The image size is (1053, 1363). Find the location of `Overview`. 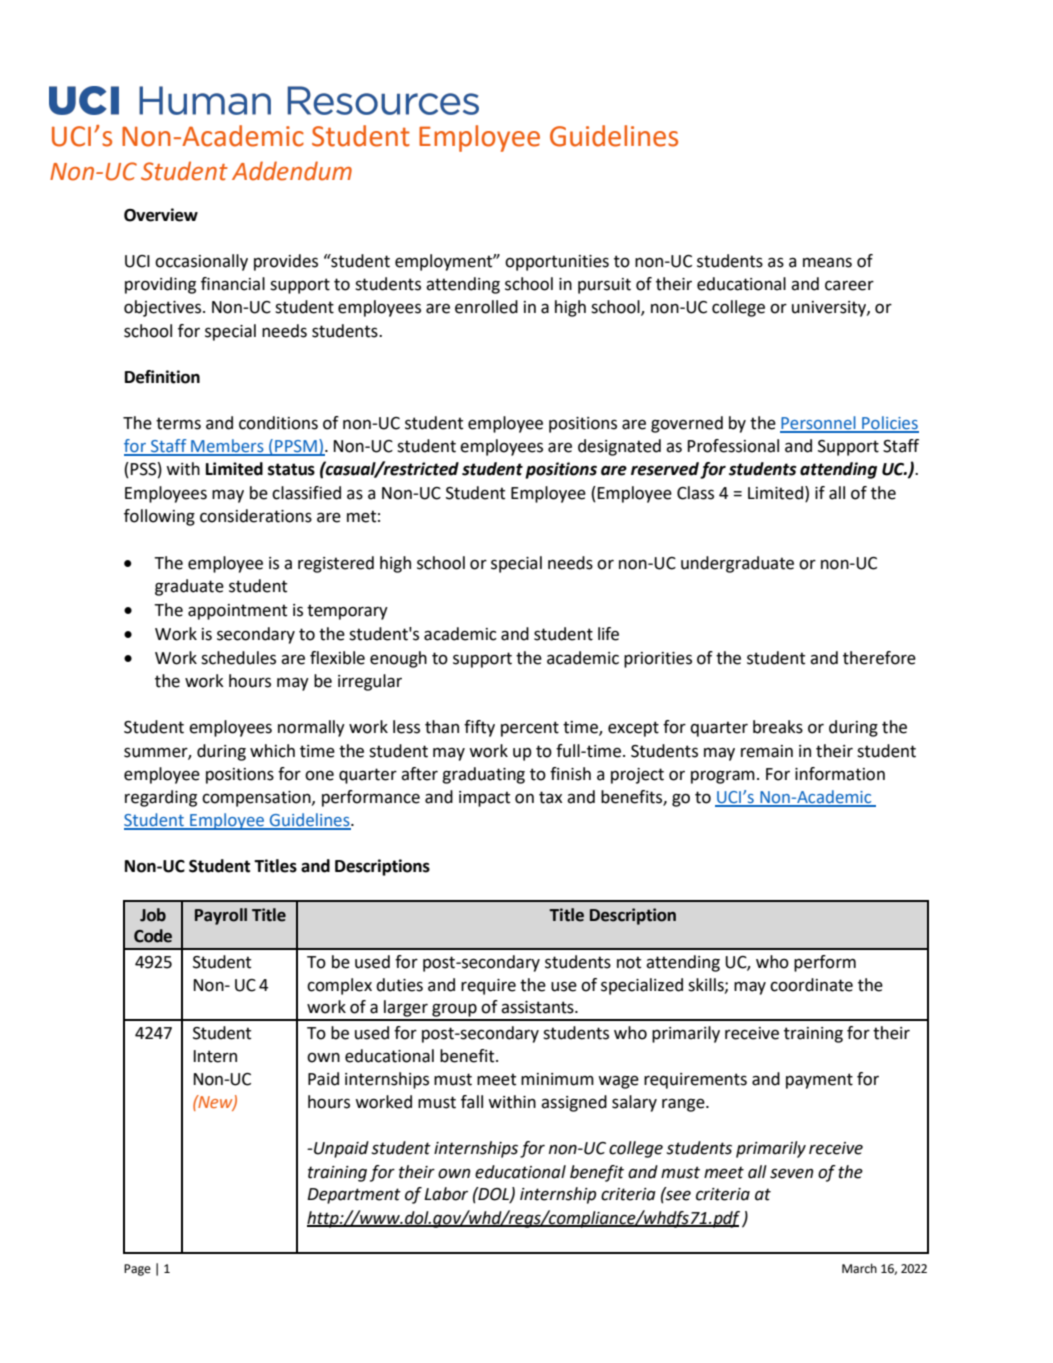

Overview is located at coordinates (161, 215).
